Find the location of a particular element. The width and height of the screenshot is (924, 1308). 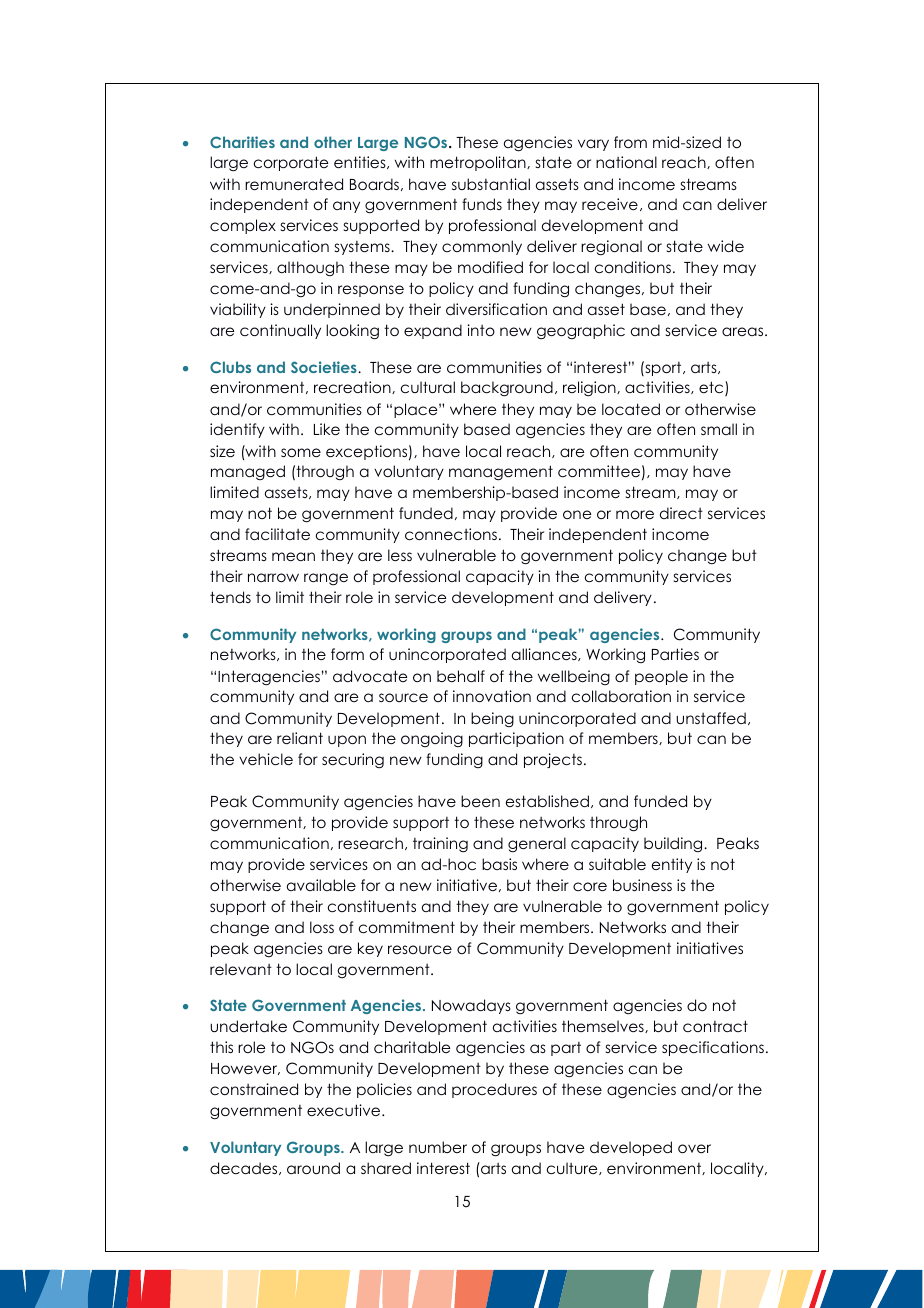

national is located at coordinates (626, 162).
